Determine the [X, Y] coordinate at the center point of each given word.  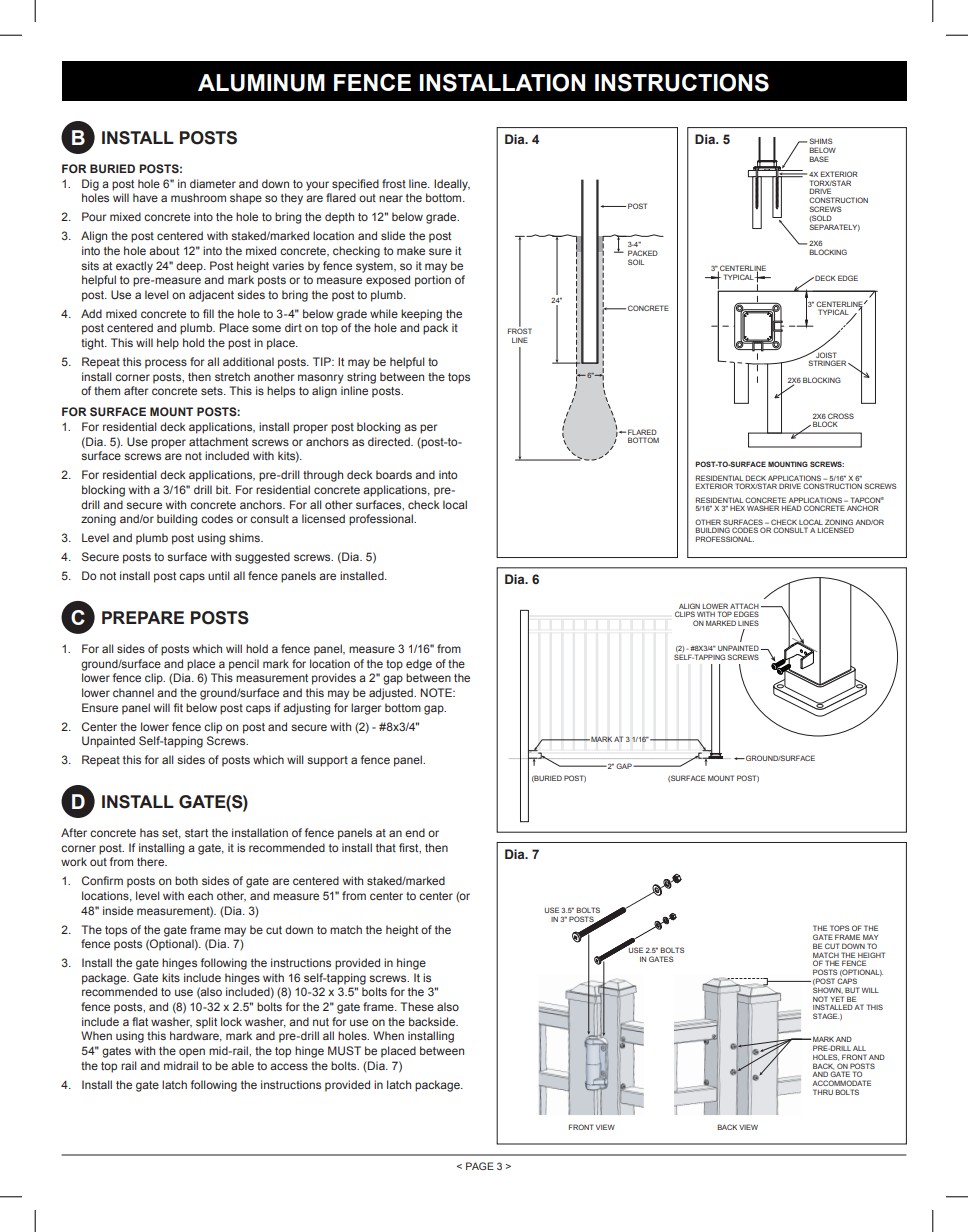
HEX [737, 508]
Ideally [452, 185]
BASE [819, 159]
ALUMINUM [261, 83]
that [386, 847]
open [192, 1053]
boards [394, 474]
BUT [852, 990]
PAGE [480, 1166]
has [149, 832]
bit [223, 489]
